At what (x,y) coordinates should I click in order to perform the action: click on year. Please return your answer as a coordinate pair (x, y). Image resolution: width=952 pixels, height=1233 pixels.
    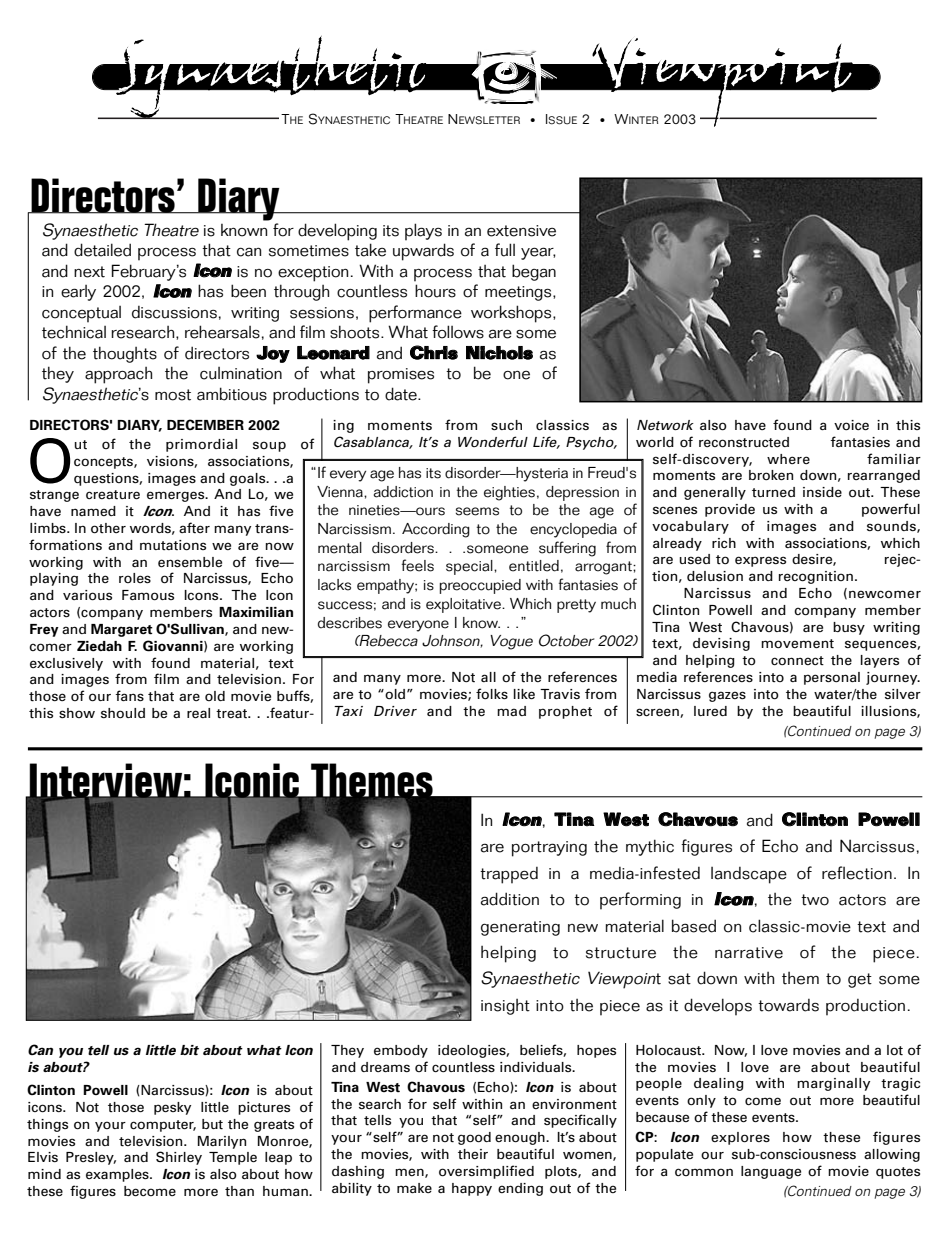
    Looking at the image, I should click on (538, 253).
